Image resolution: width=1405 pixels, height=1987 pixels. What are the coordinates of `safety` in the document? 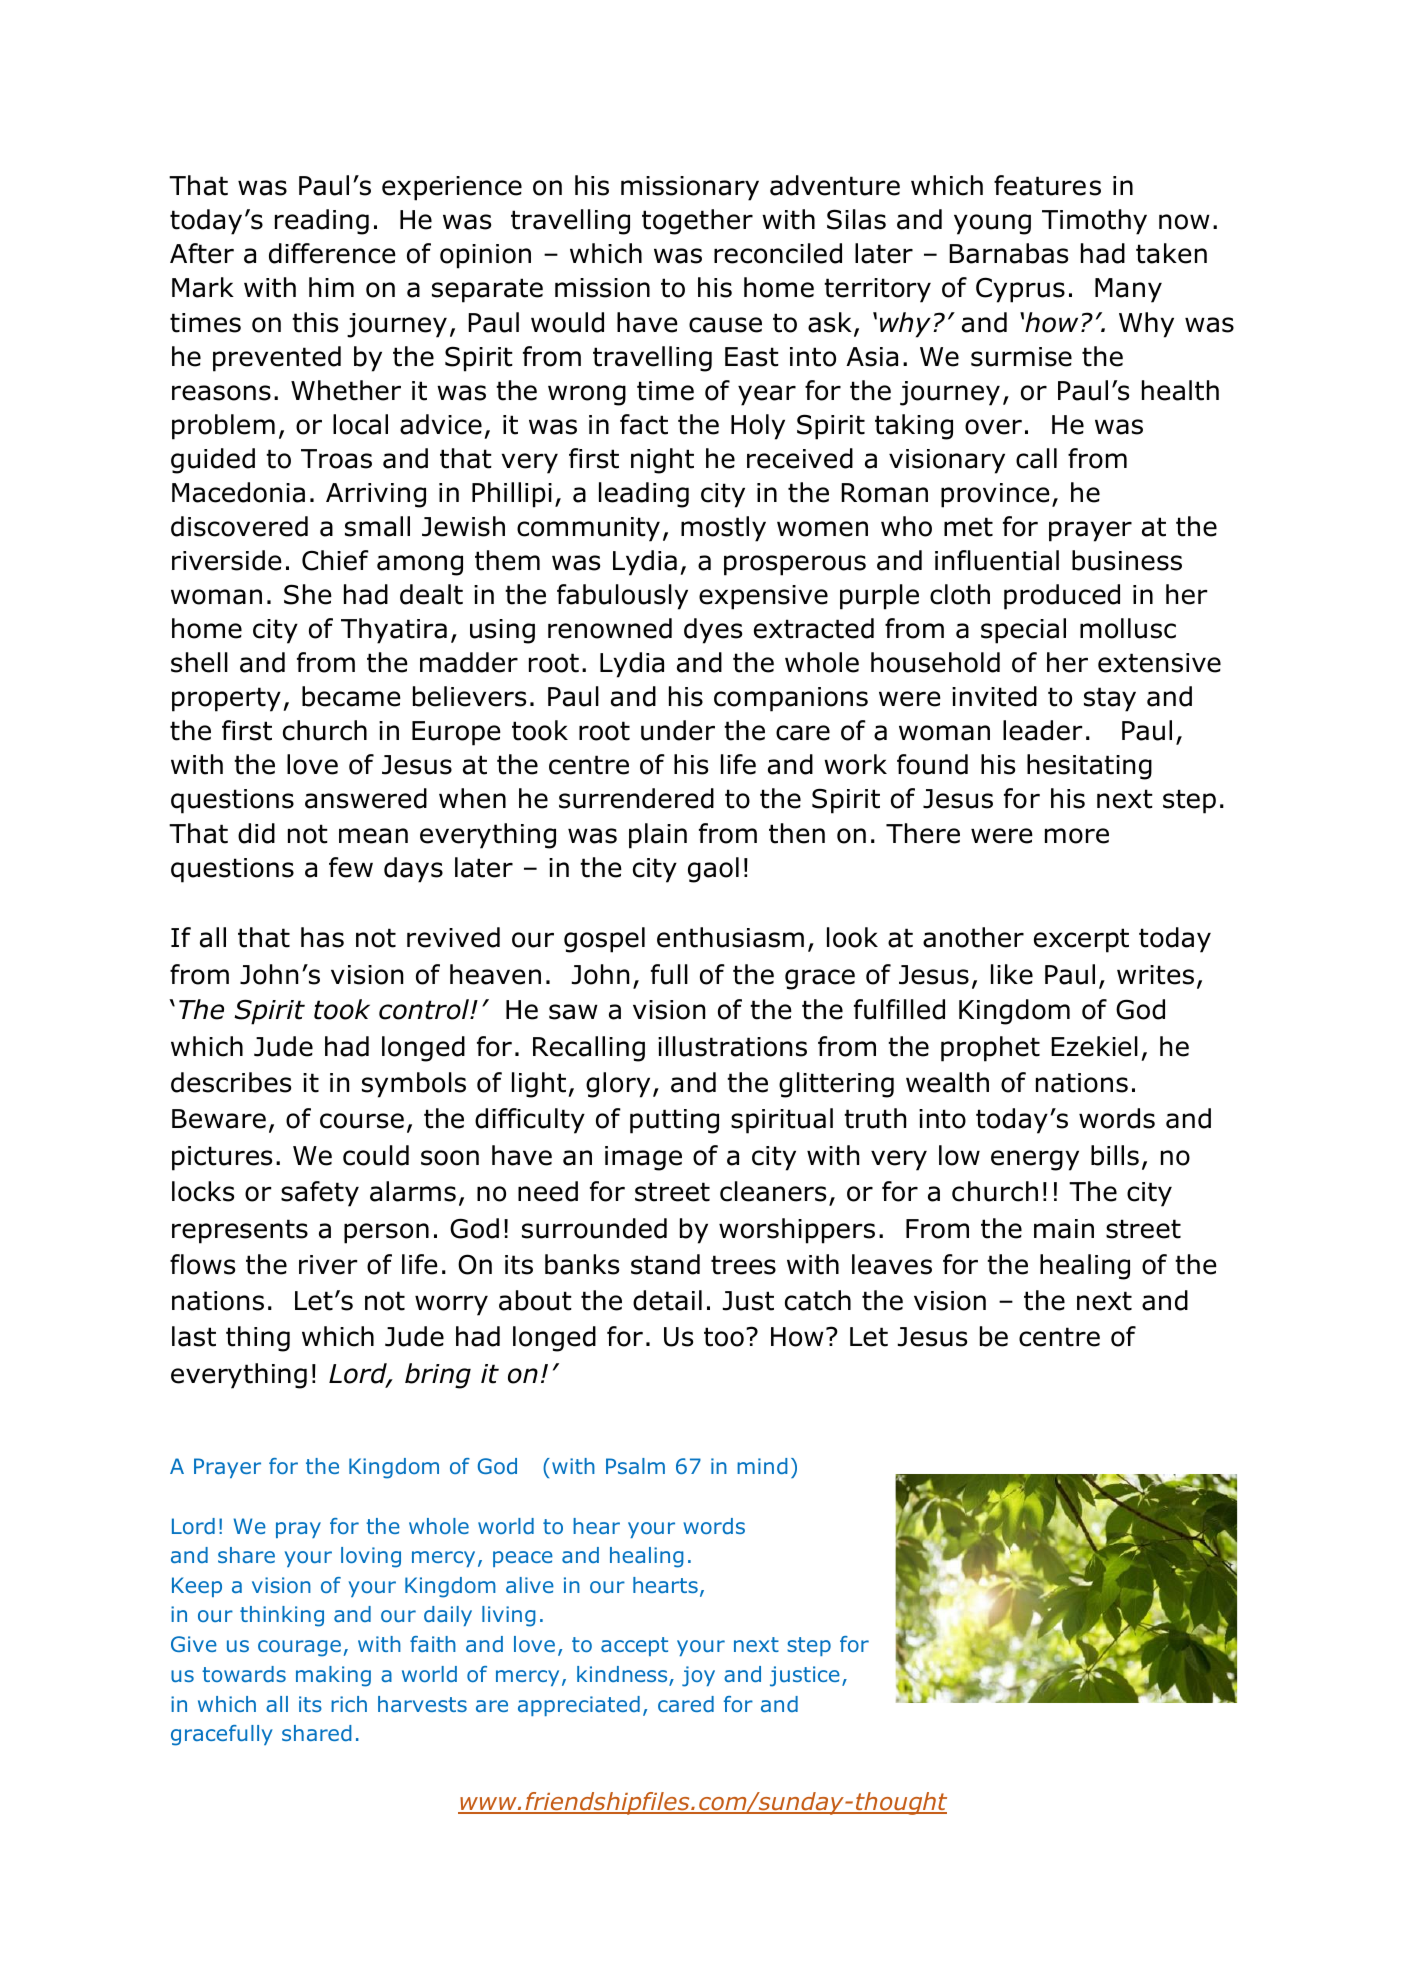 It's located at (320, 1194).
